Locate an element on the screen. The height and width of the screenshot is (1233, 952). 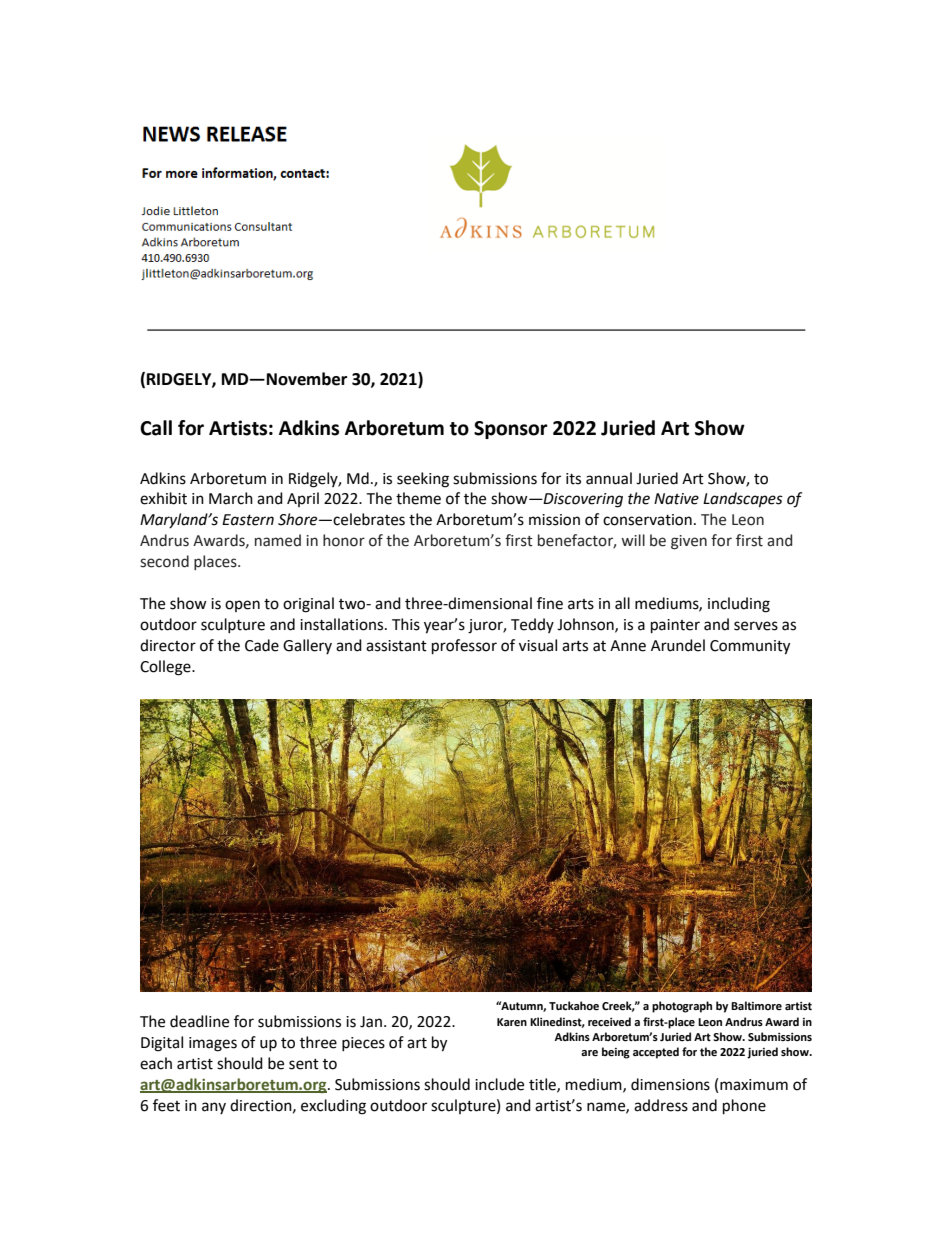
Cade is located at coordinates (262, 645).
